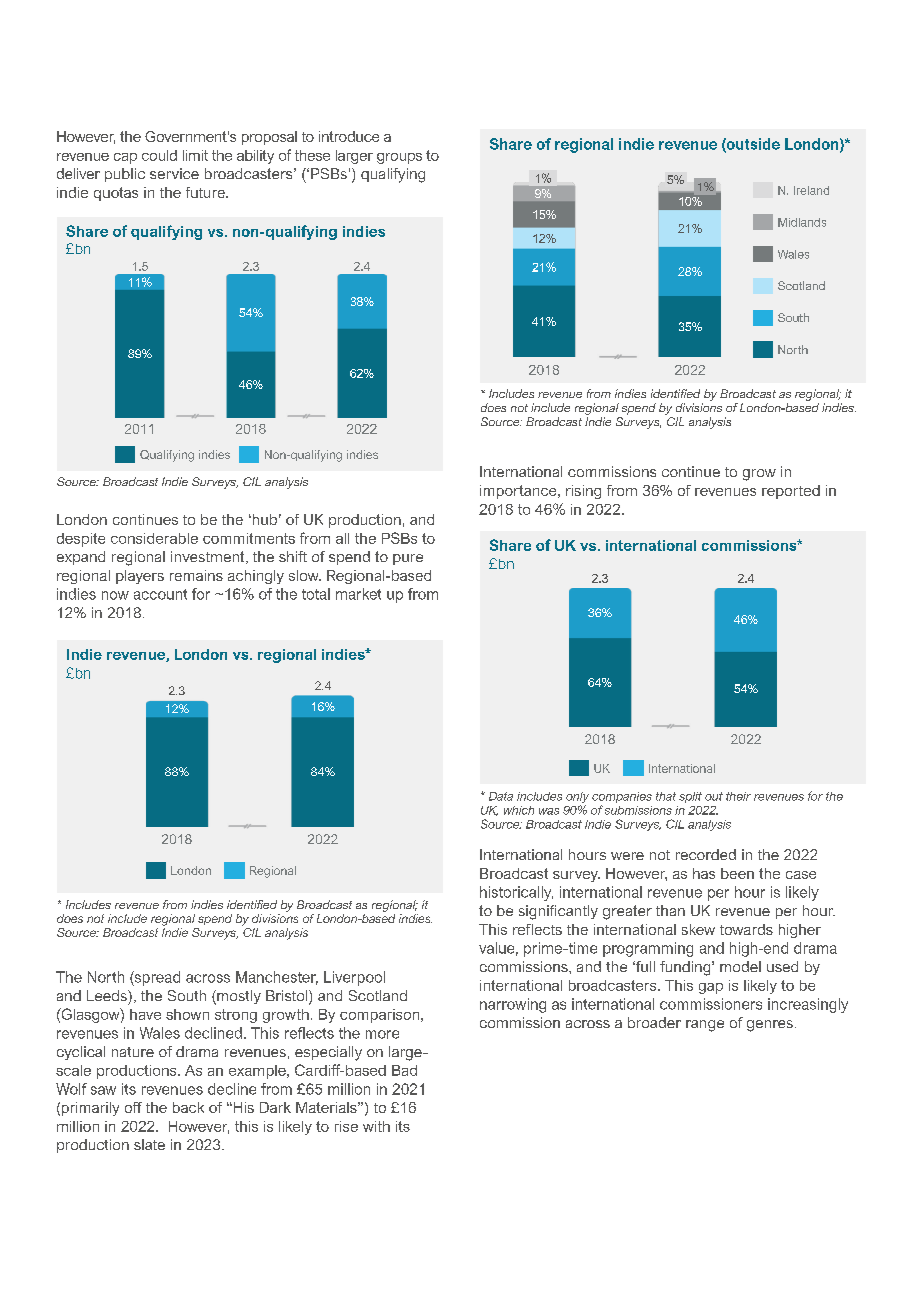 The image size is (924, 1308). Describe the element at coordinates (108, 995) in the image. I see `Leeds` at that location.
